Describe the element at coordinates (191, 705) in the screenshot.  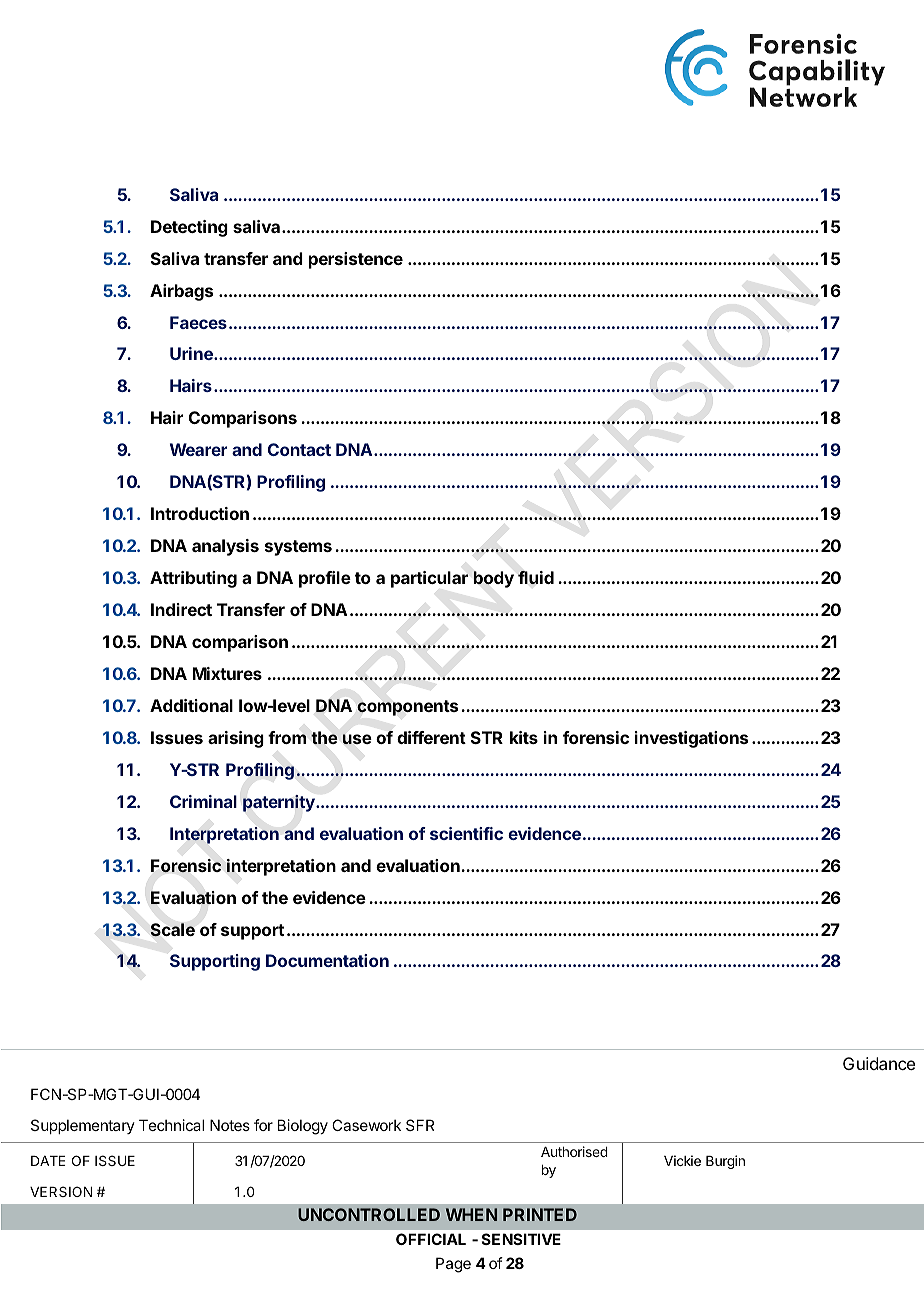
I see `Additional` at that location.
